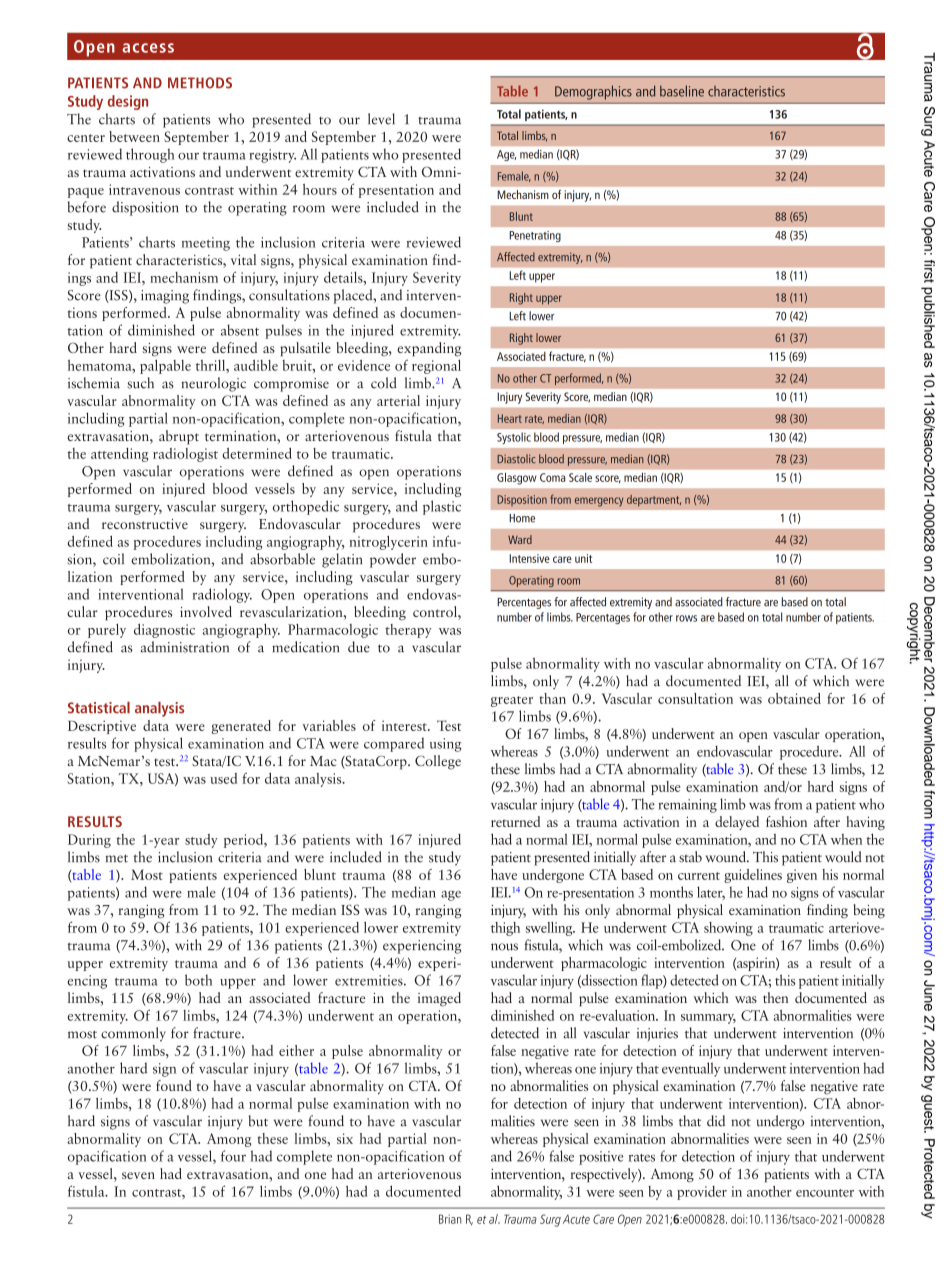 Image resolution: width=952 pixels, height=1270 pixels. I want to click on level, so click(381, 119).
